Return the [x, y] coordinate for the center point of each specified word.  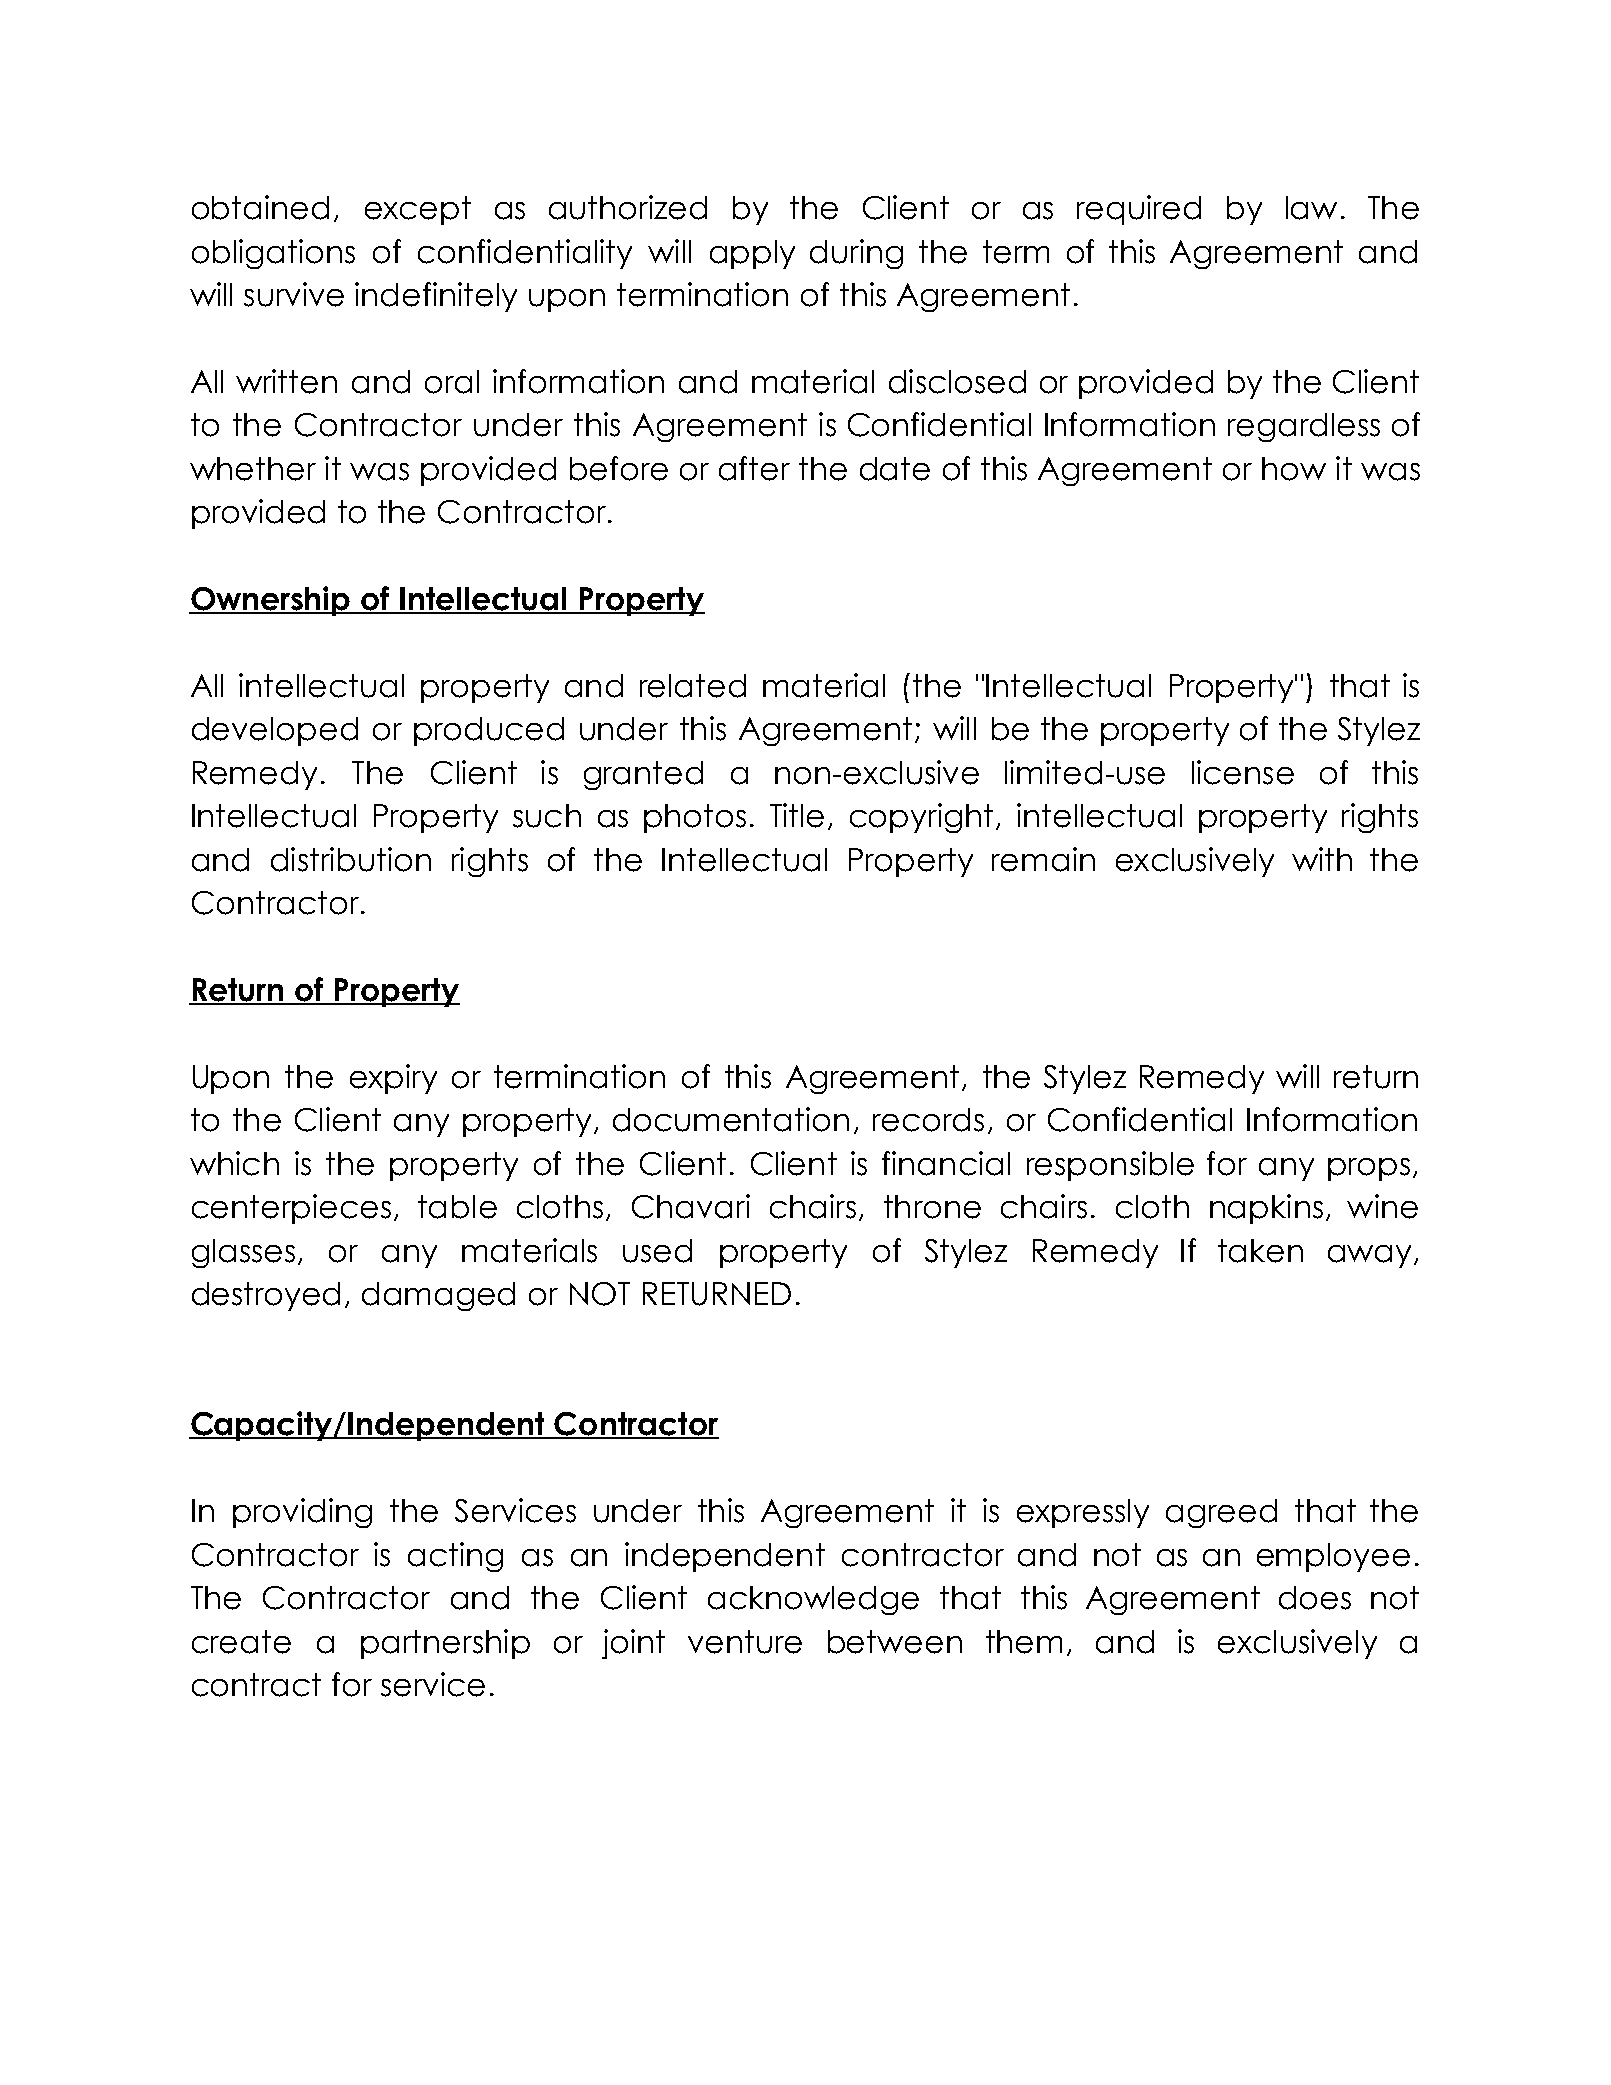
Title [797, 815]
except [418, 210]
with [1322, 859]
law [1311, 208]
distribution [351, 859]
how [1294, 469]
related [693, 686]
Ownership [271, 601]
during [856, 254]
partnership [445, 1644]
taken [1260, 1251]
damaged [438, 1296]
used [657, 1251]
